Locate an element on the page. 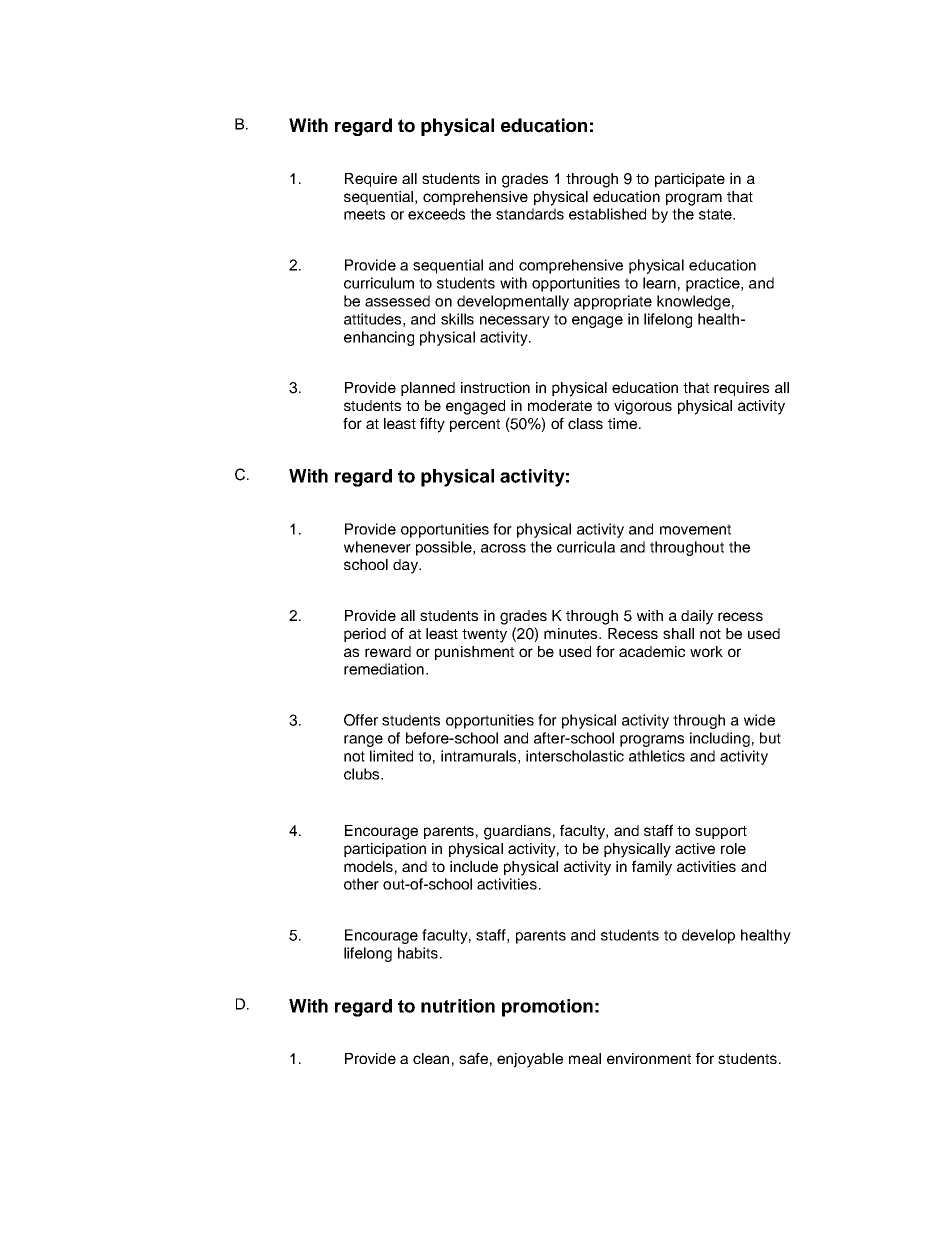 This document has height=1233, width=952. clean is located at coordinates (431, 1058).
